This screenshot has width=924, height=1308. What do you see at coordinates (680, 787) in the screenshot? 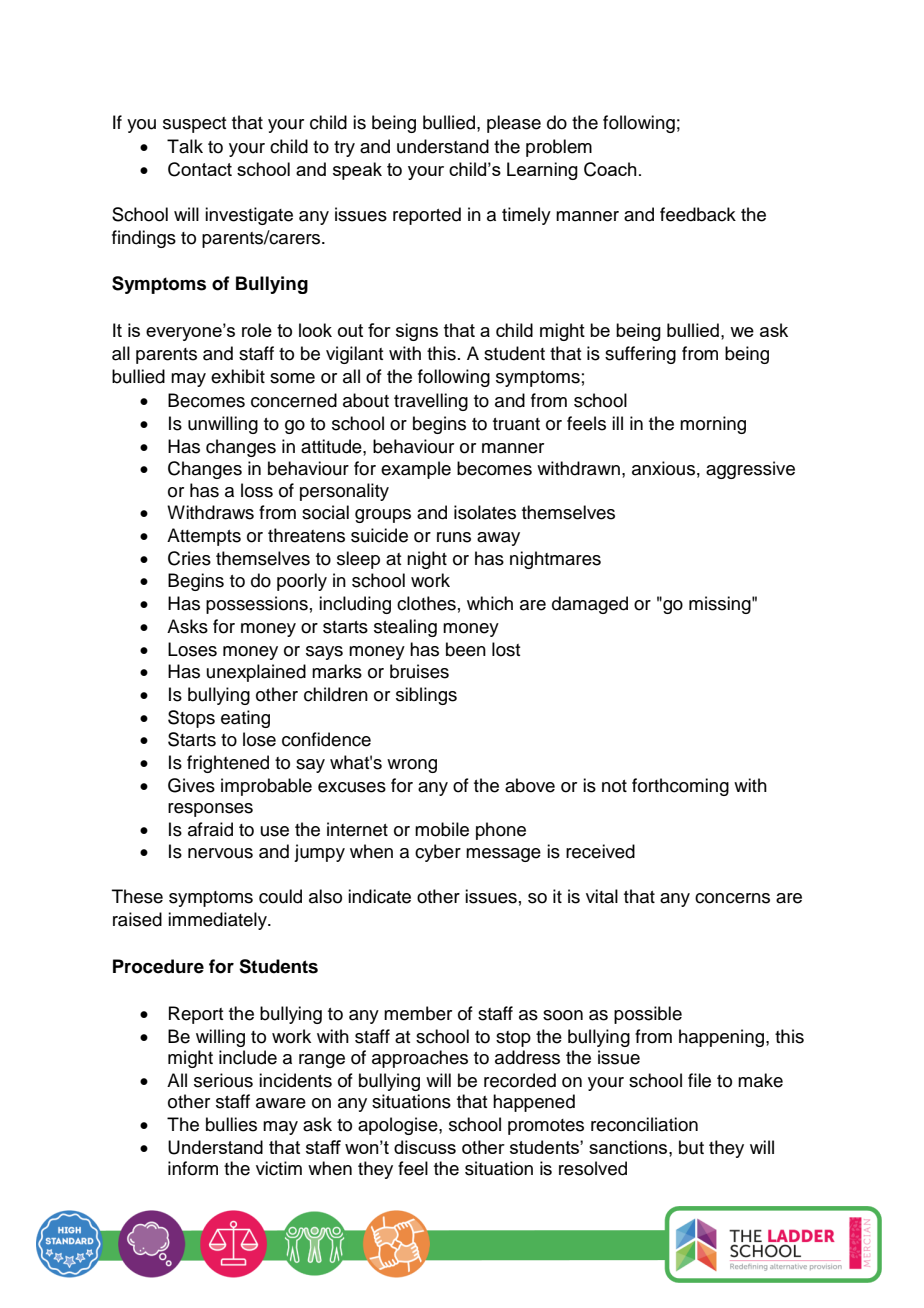
I see `forthcoming` at bounding box center [680, 787].
